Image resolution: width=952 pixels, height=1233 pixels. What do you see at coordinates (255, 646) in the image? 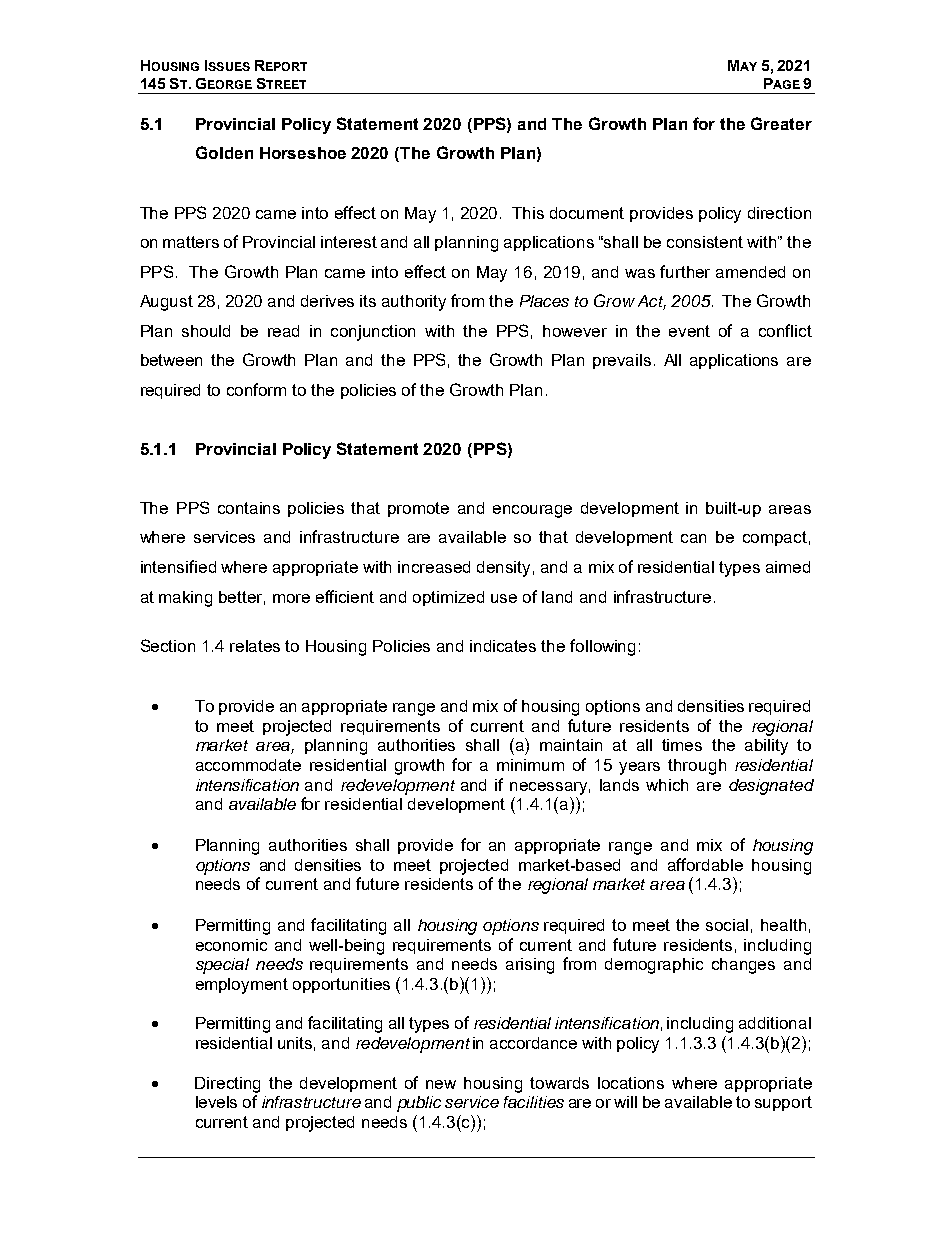
I see `relates` at bounding box center [255, 646].
